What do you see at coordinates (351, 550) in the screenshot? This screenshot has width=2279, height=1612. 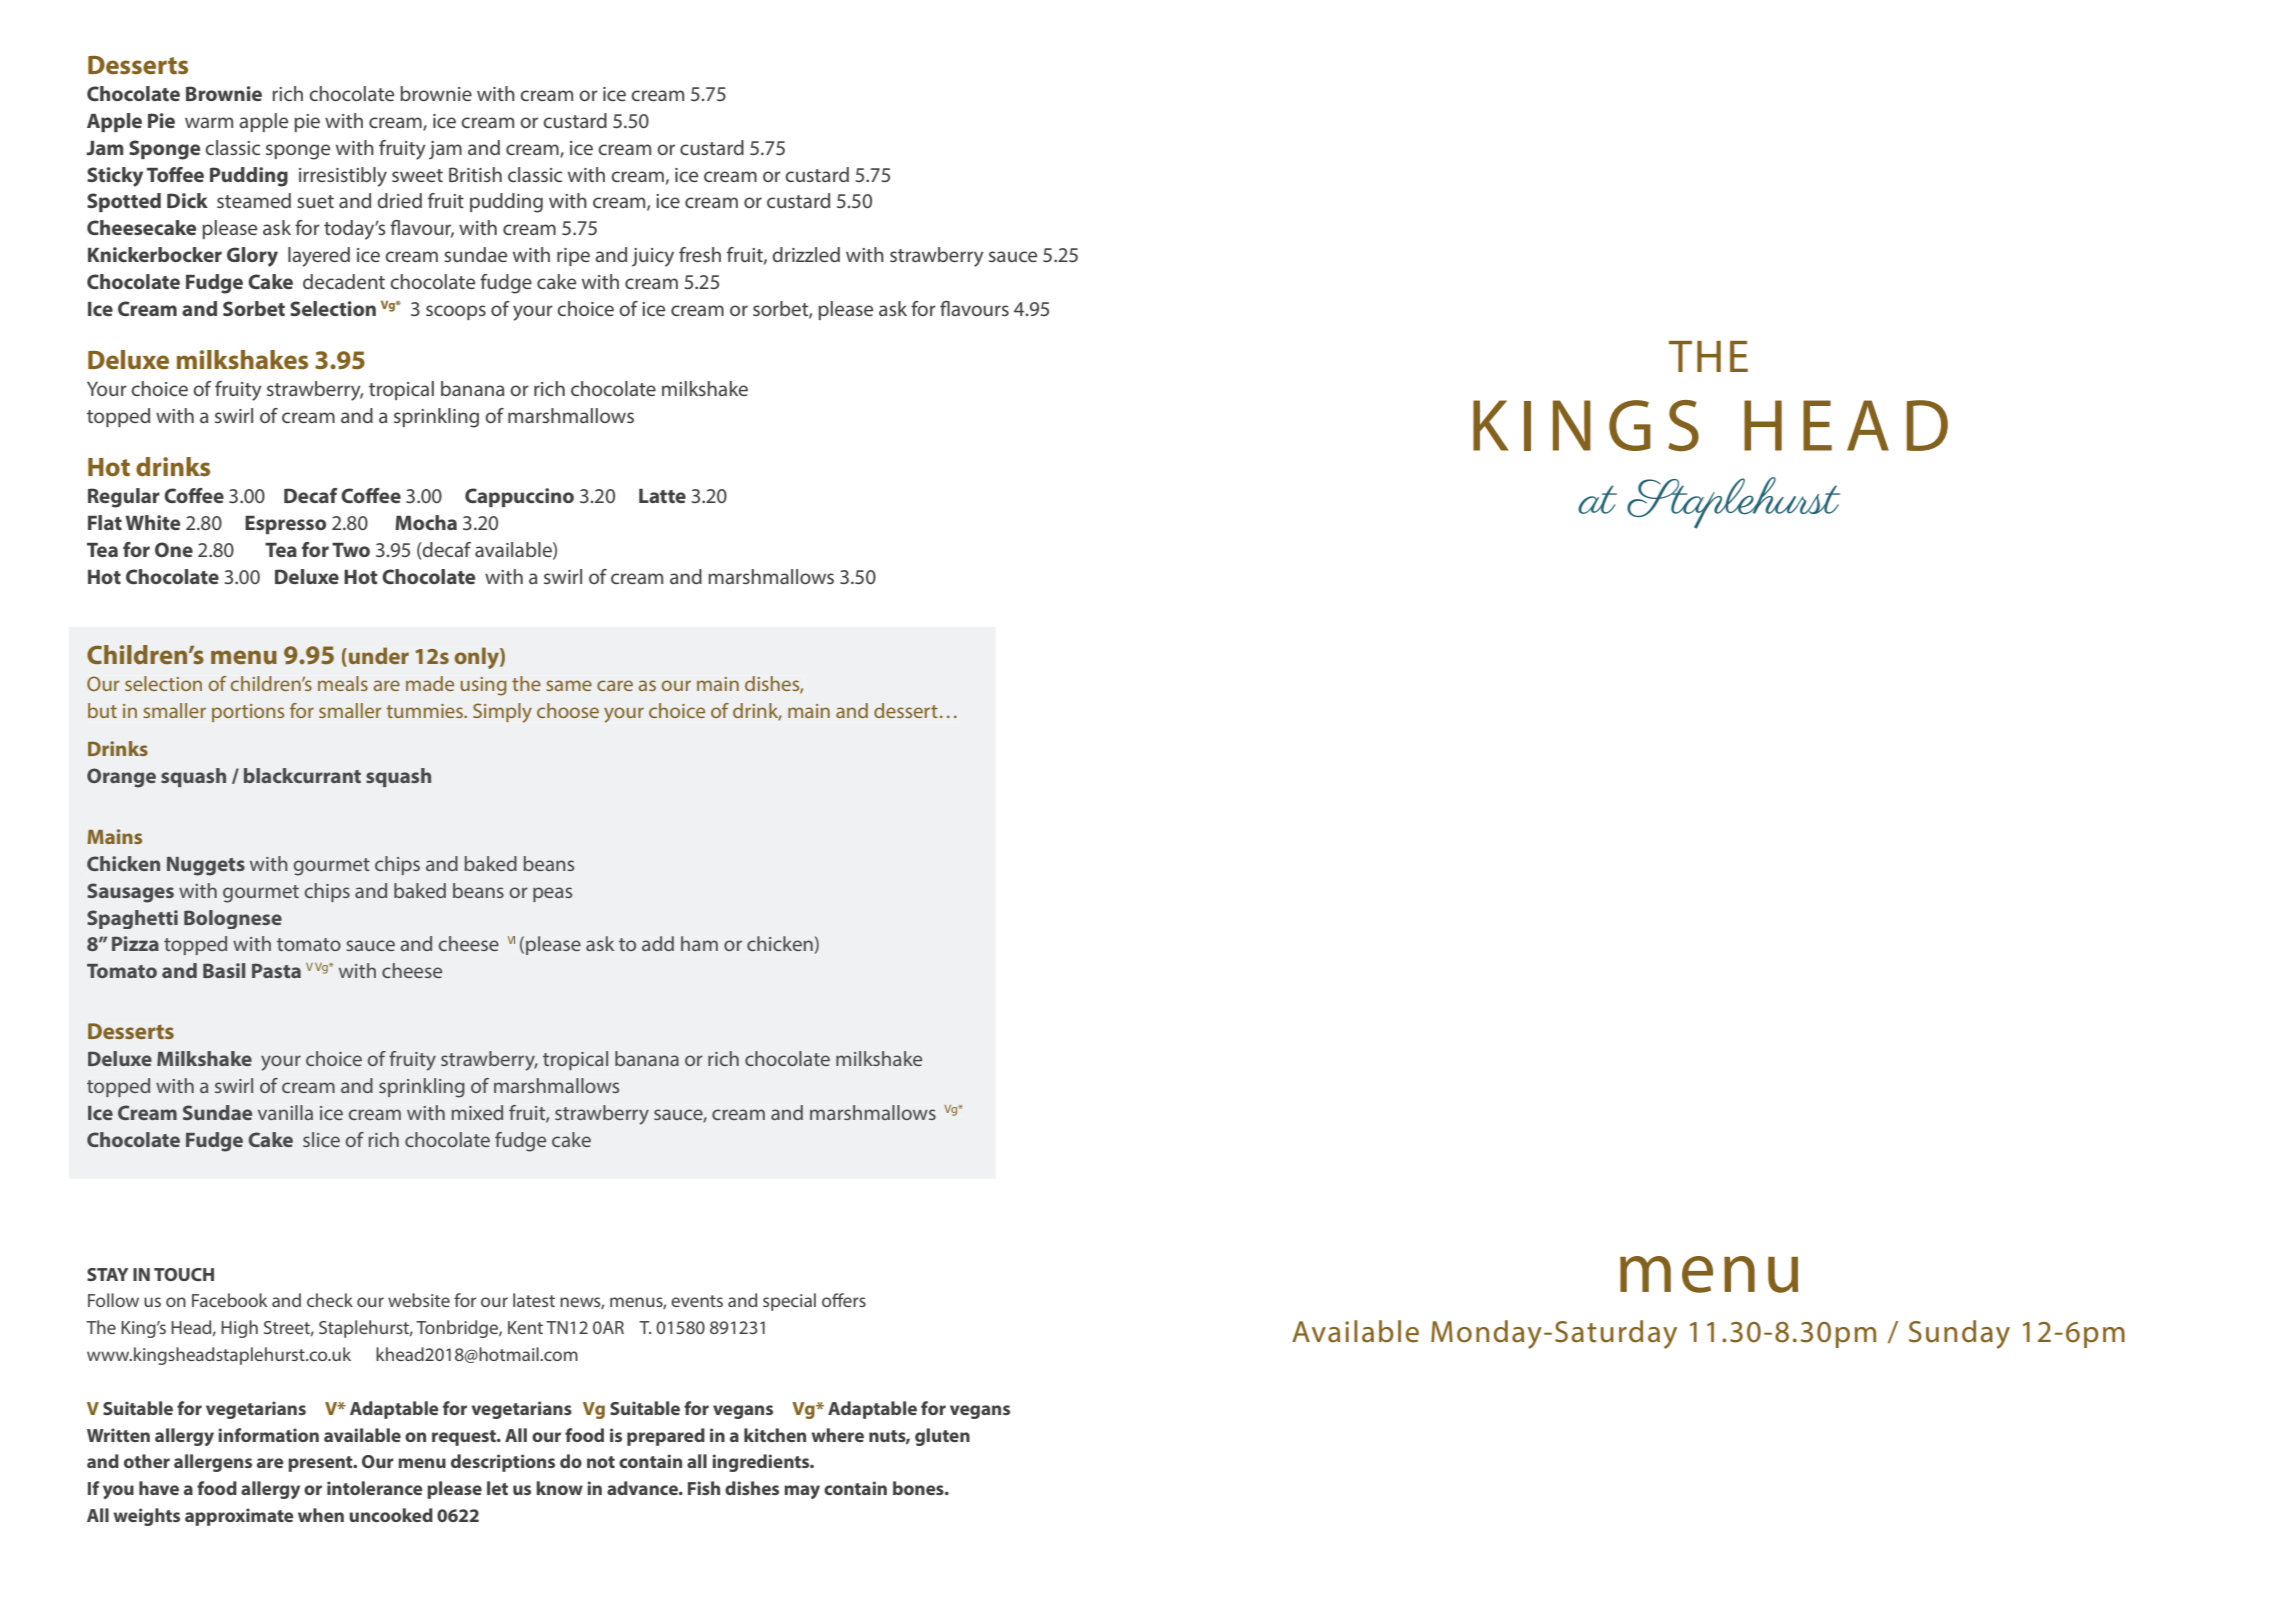 I see `Two` at bounding box center [351, 550].
